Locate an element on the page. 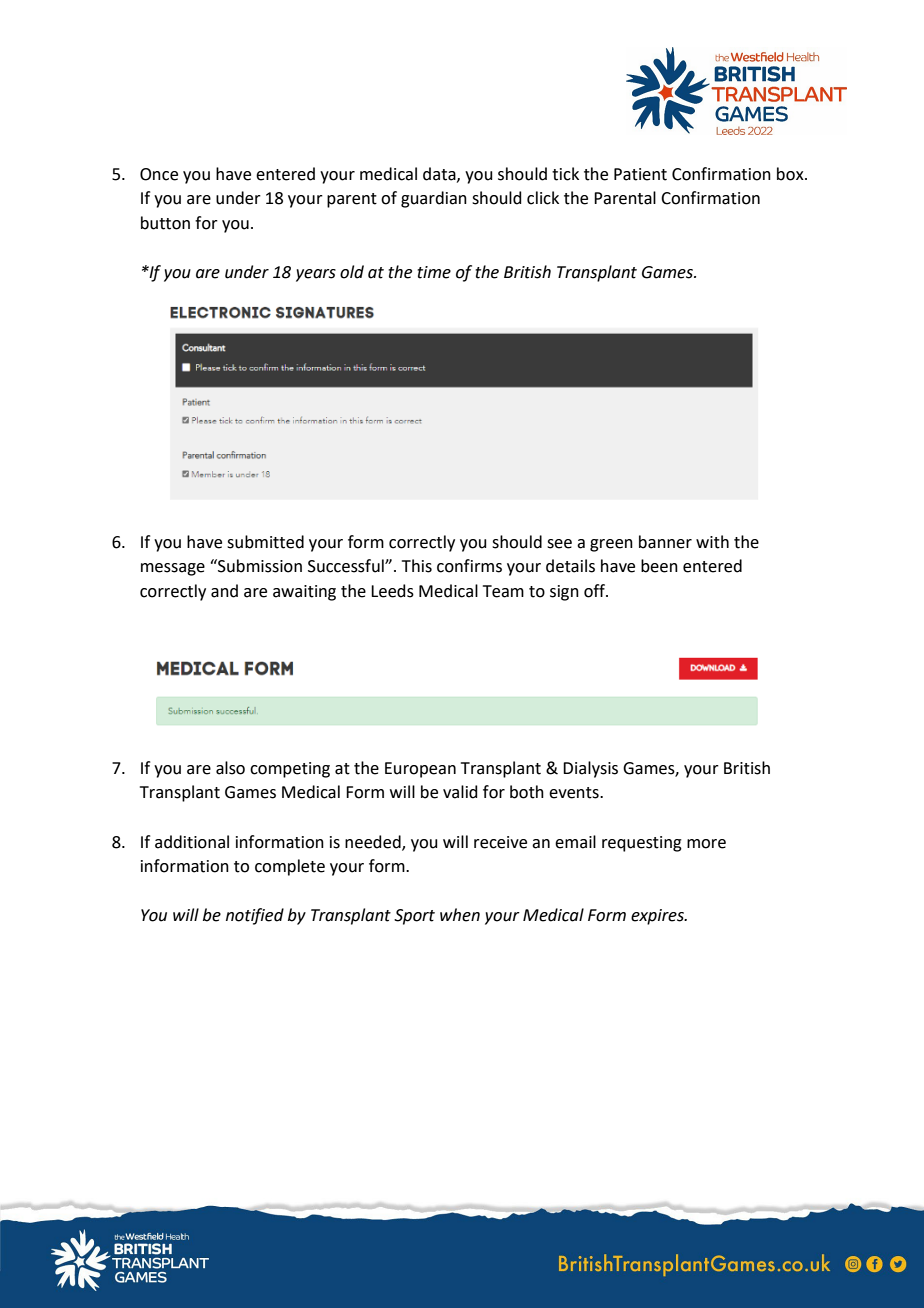 The height and width of the document is (1308, 924). Patient is located at coordinates (640, 174).
